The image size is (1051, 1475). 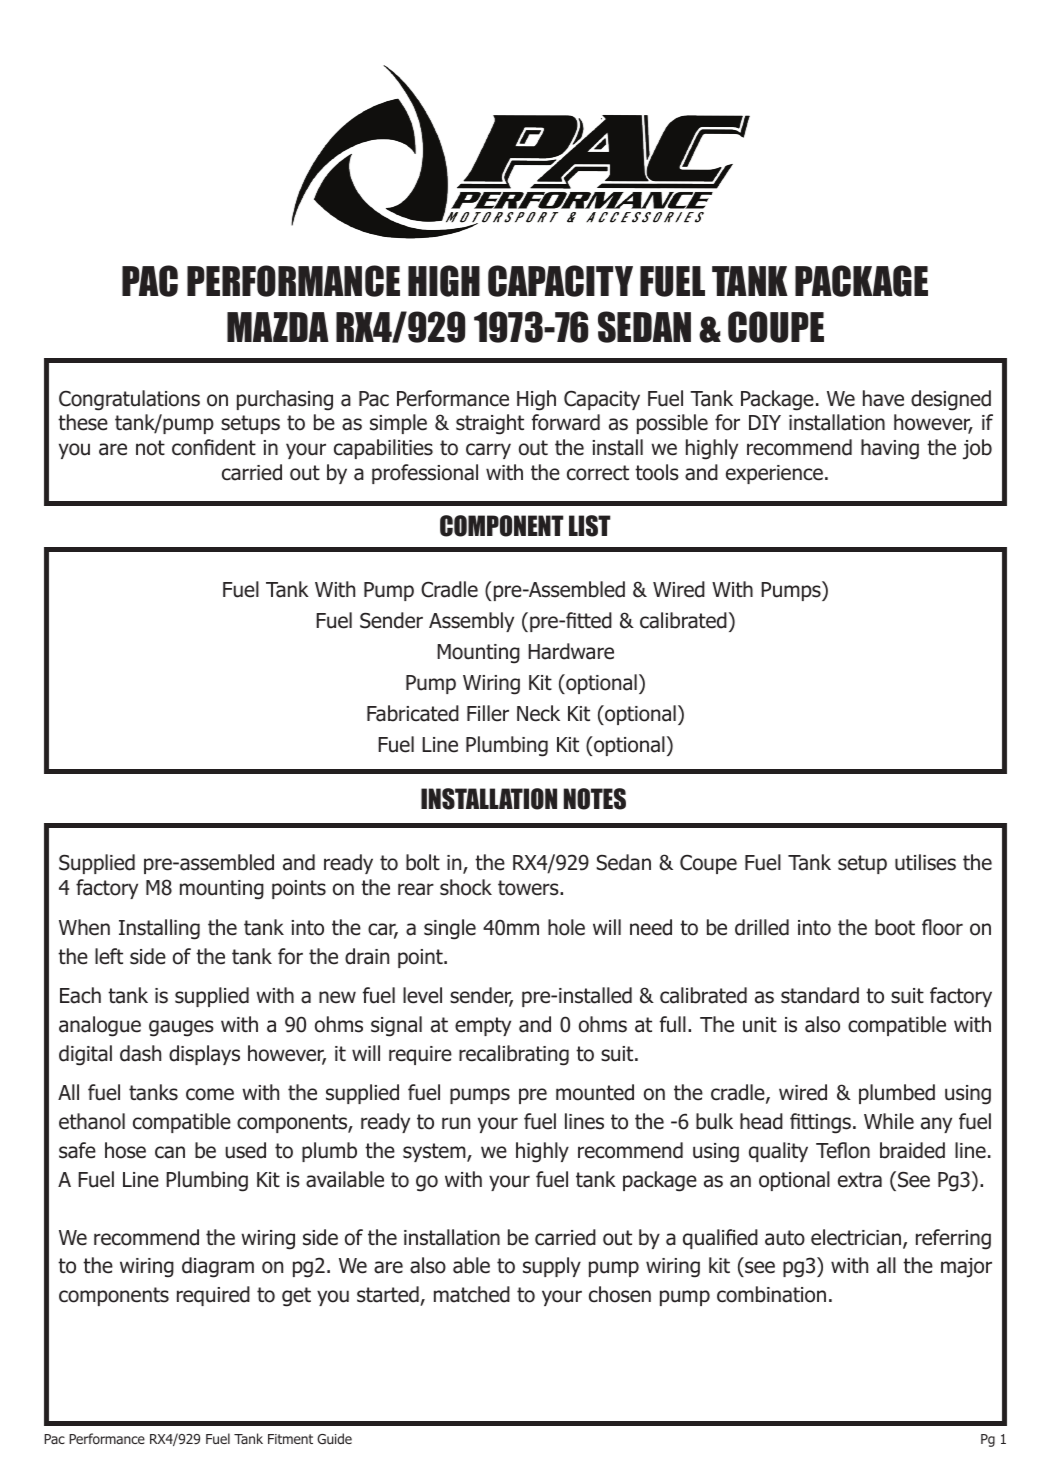 What do you see at coordinates (129, 400) in the screenshot?
I see `Congratulations` at bounding box center [129, 400].
